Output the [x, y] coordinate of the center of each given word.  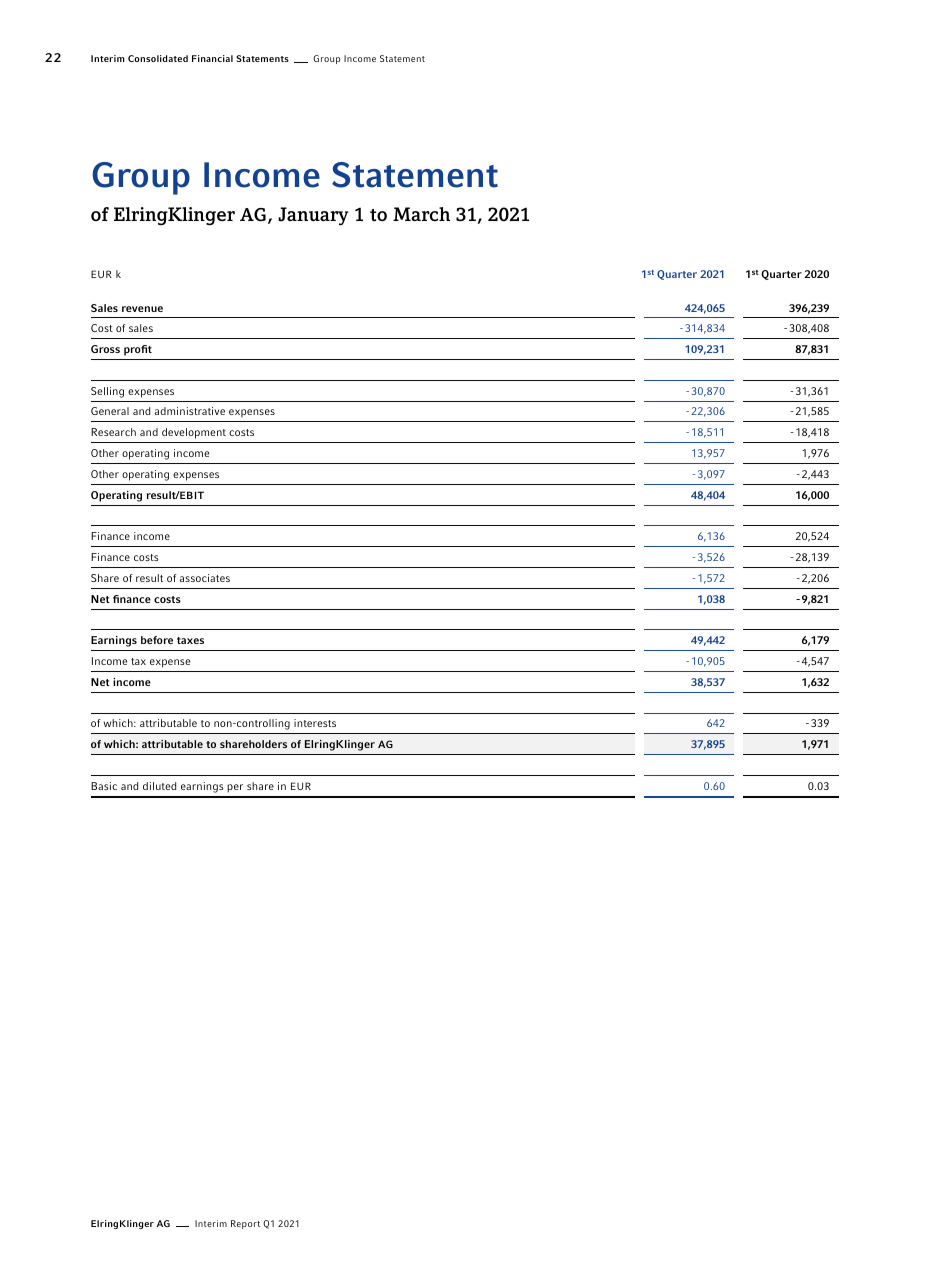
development [194, 433]
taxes [190, 640]
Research [113, 432]
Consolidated [158, 58]
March [421, 214]
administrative [190, 411]
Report [245, 1224]
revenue [142, 309]
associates [205, 578]
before [157, 640]
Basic [104, 786]
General [110, 411]
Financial [212, 58]
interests [315, 723]
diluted [159, 786]
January [313, 216]
